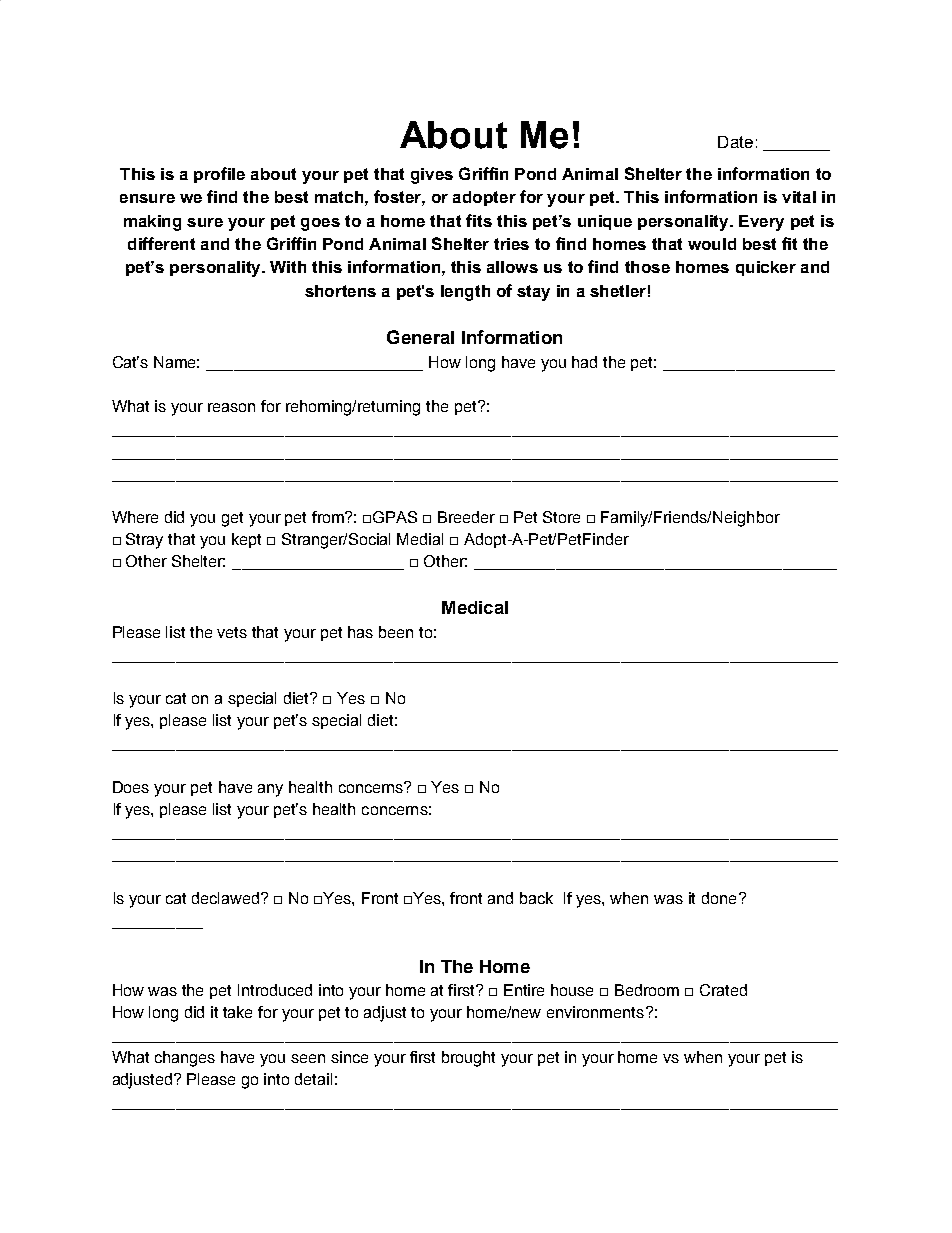  I want to click on take, so click(237, 1012).
